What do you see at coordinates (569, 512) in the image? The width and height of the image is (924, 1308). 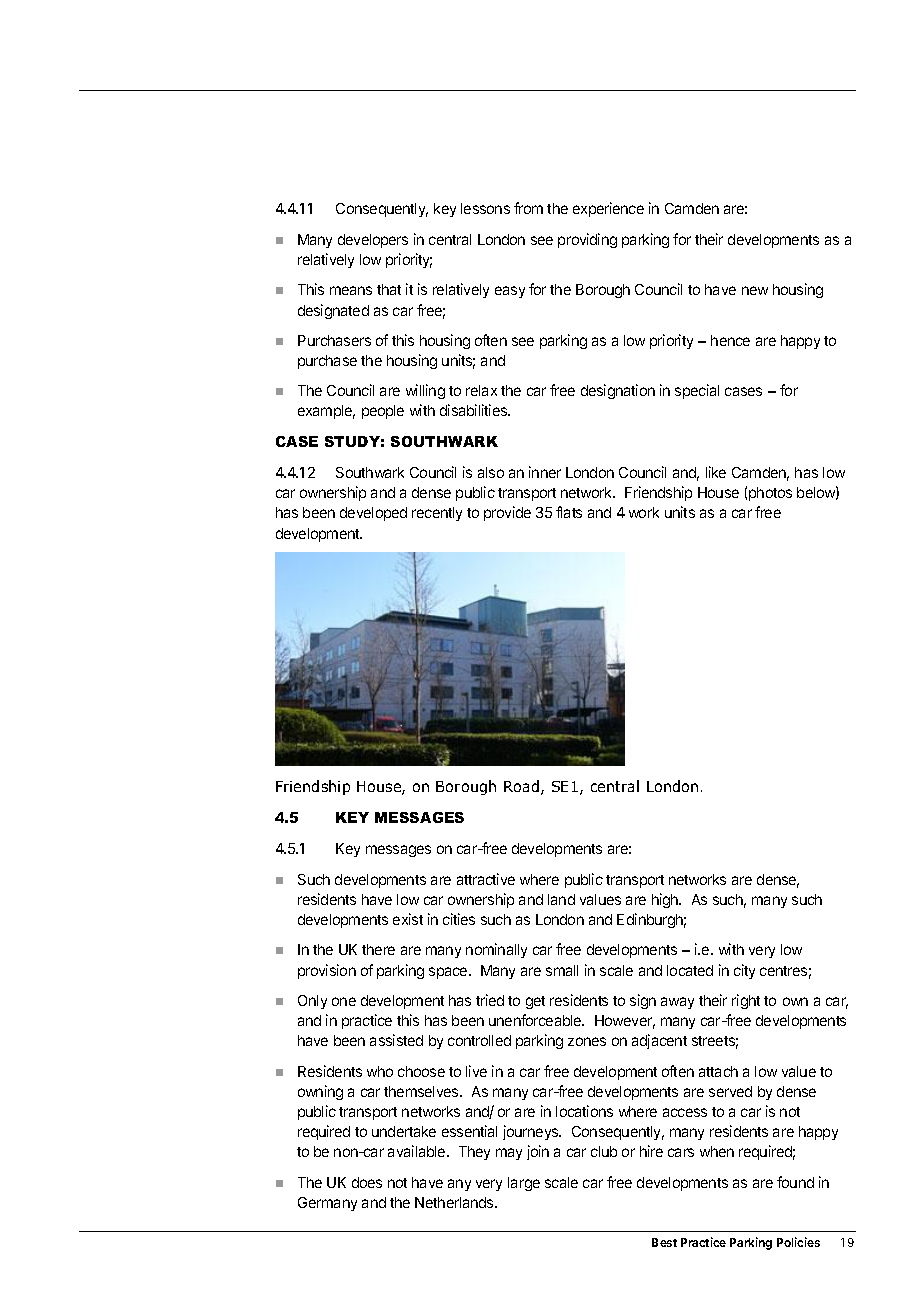 I see `flats` at bounding box center [569, 512].
